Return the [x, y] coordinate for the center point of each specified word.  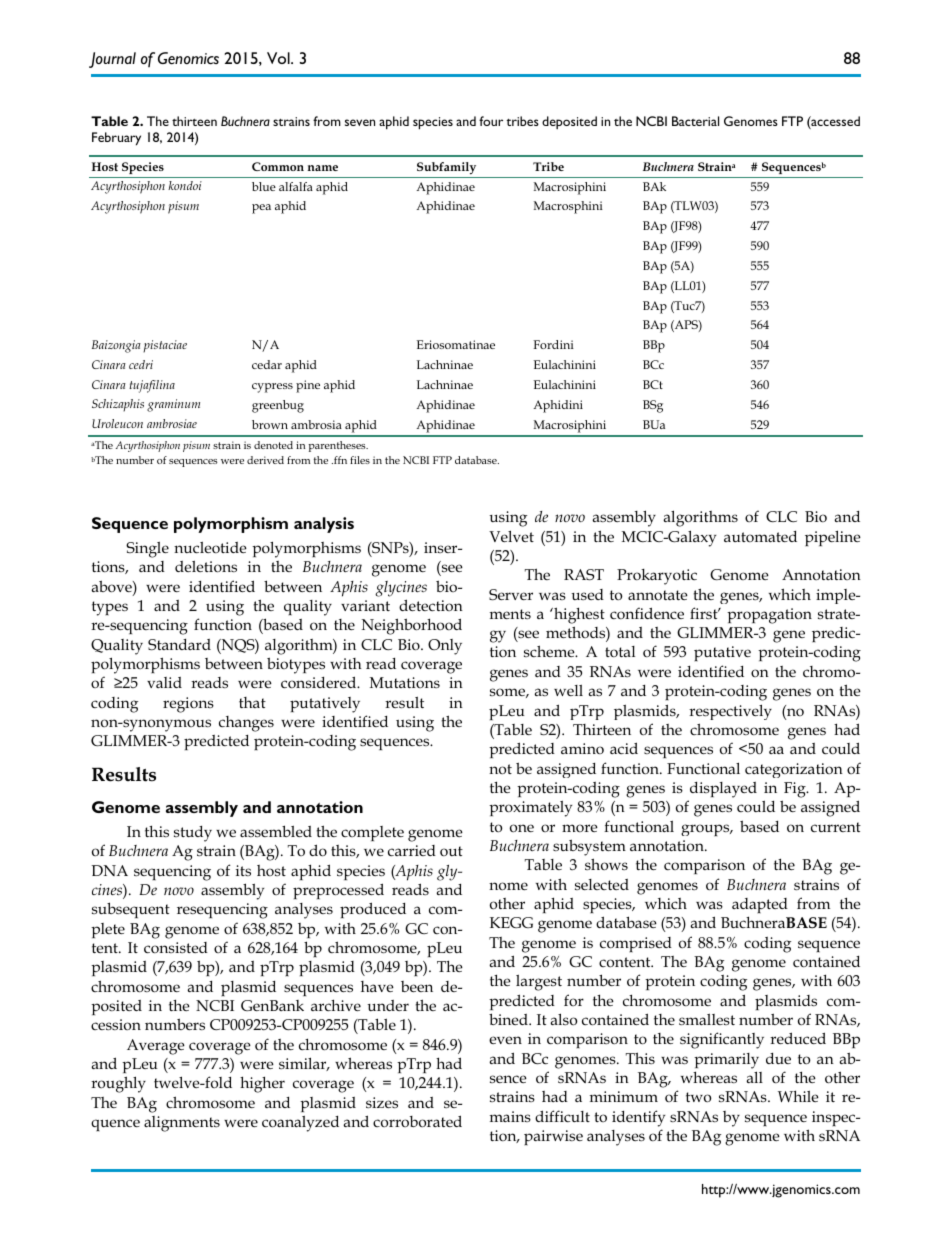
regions [188, 705]
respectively [730, 712]
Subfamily [446, 168]
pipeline [833, 538]
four [491, 121]
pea [261, 209]
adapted [760, 905]
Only [445, 647]
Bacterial [695, 121]
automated [760, 537]
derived [265, 460]
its [243, 870]
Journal [112, 60]
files [360, 460]
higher [262, 1084]
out [451, 851]
